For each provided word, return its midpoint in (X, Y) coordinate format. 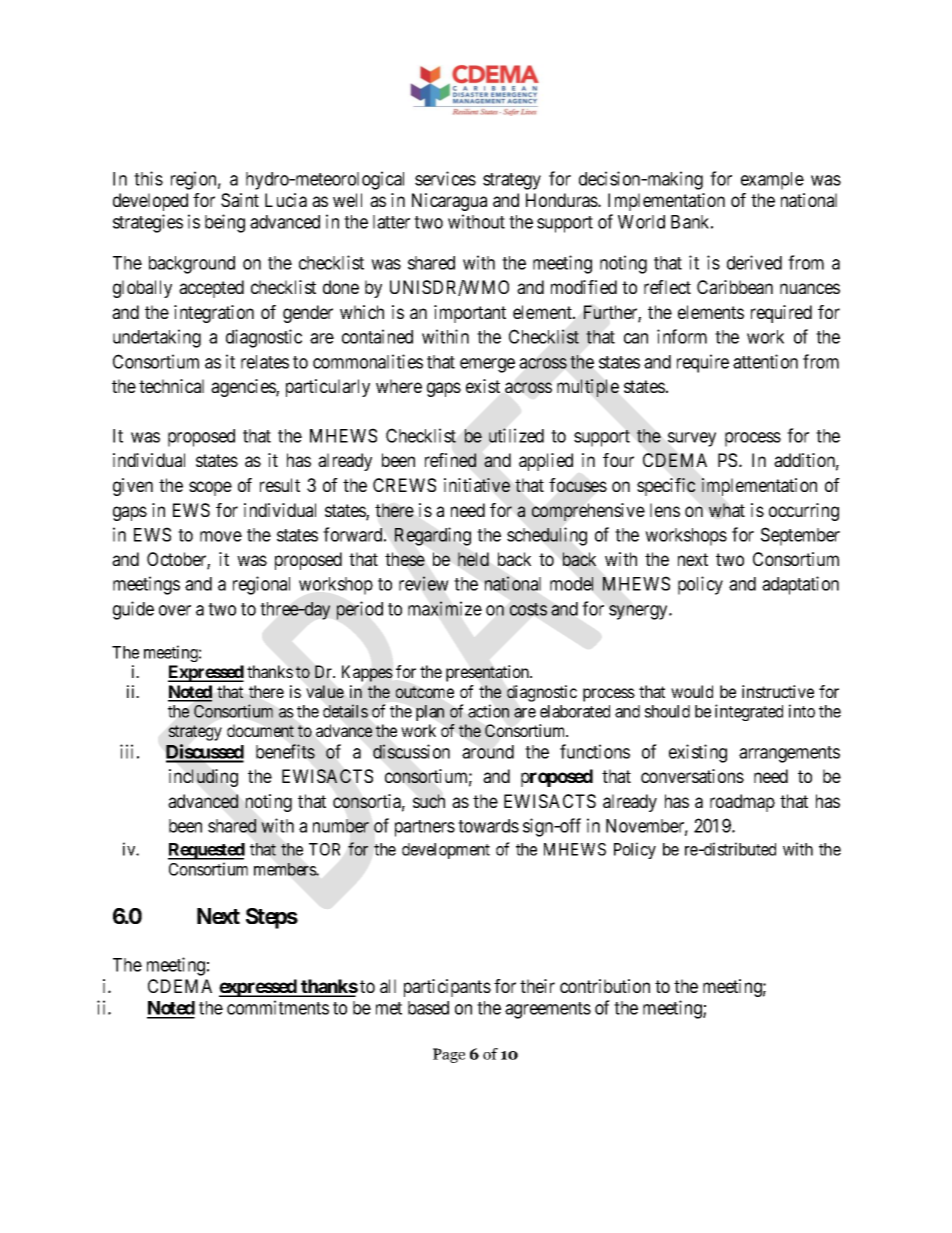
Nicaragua (449, 202)
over (175, 610)
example (772, 181)
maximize (445, 608)
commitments (278, 1007)
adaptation (800, 585)
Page (449, 1055)
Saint (240, 200)
